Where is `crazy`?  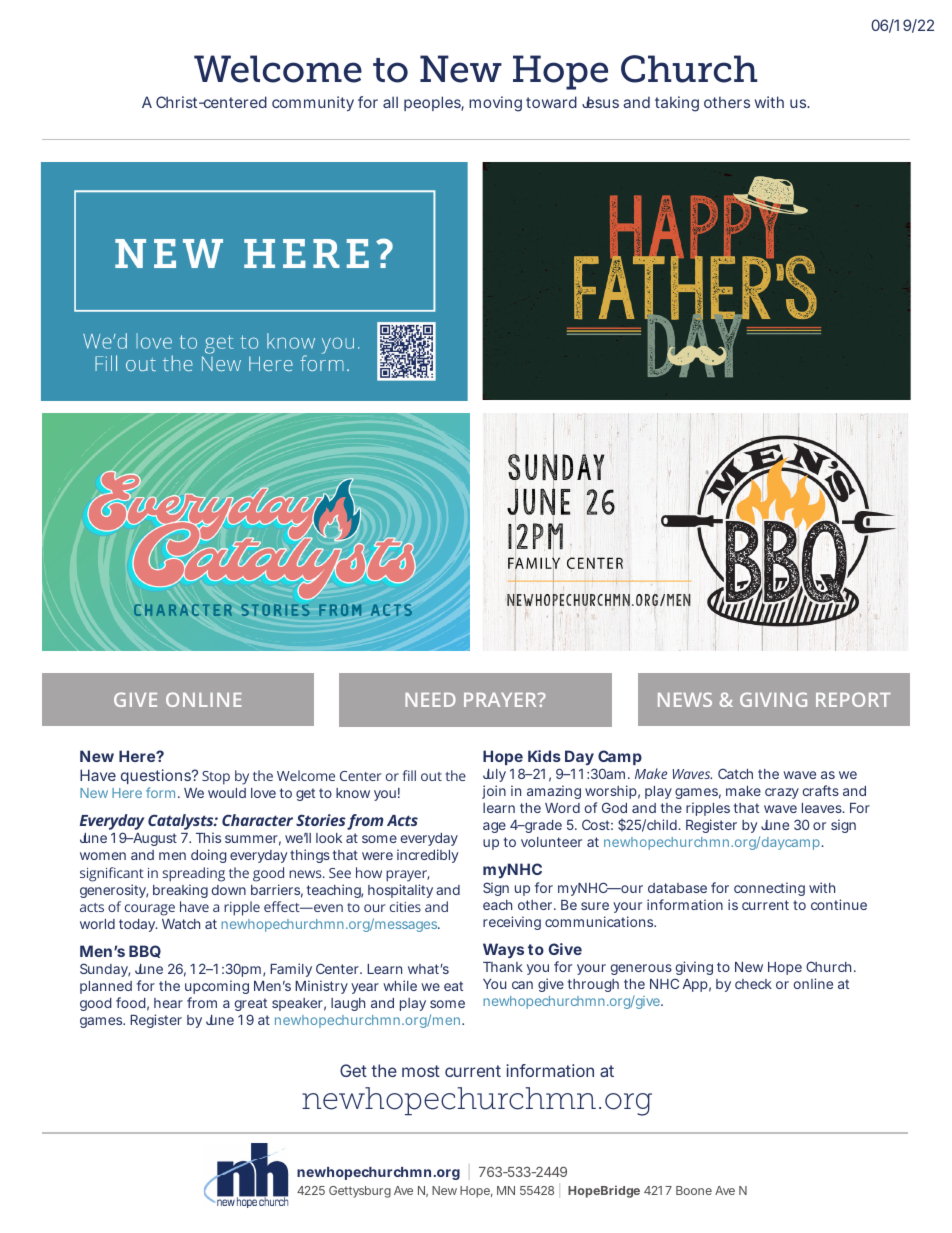 crazy is located at coordinates (782, 793).
